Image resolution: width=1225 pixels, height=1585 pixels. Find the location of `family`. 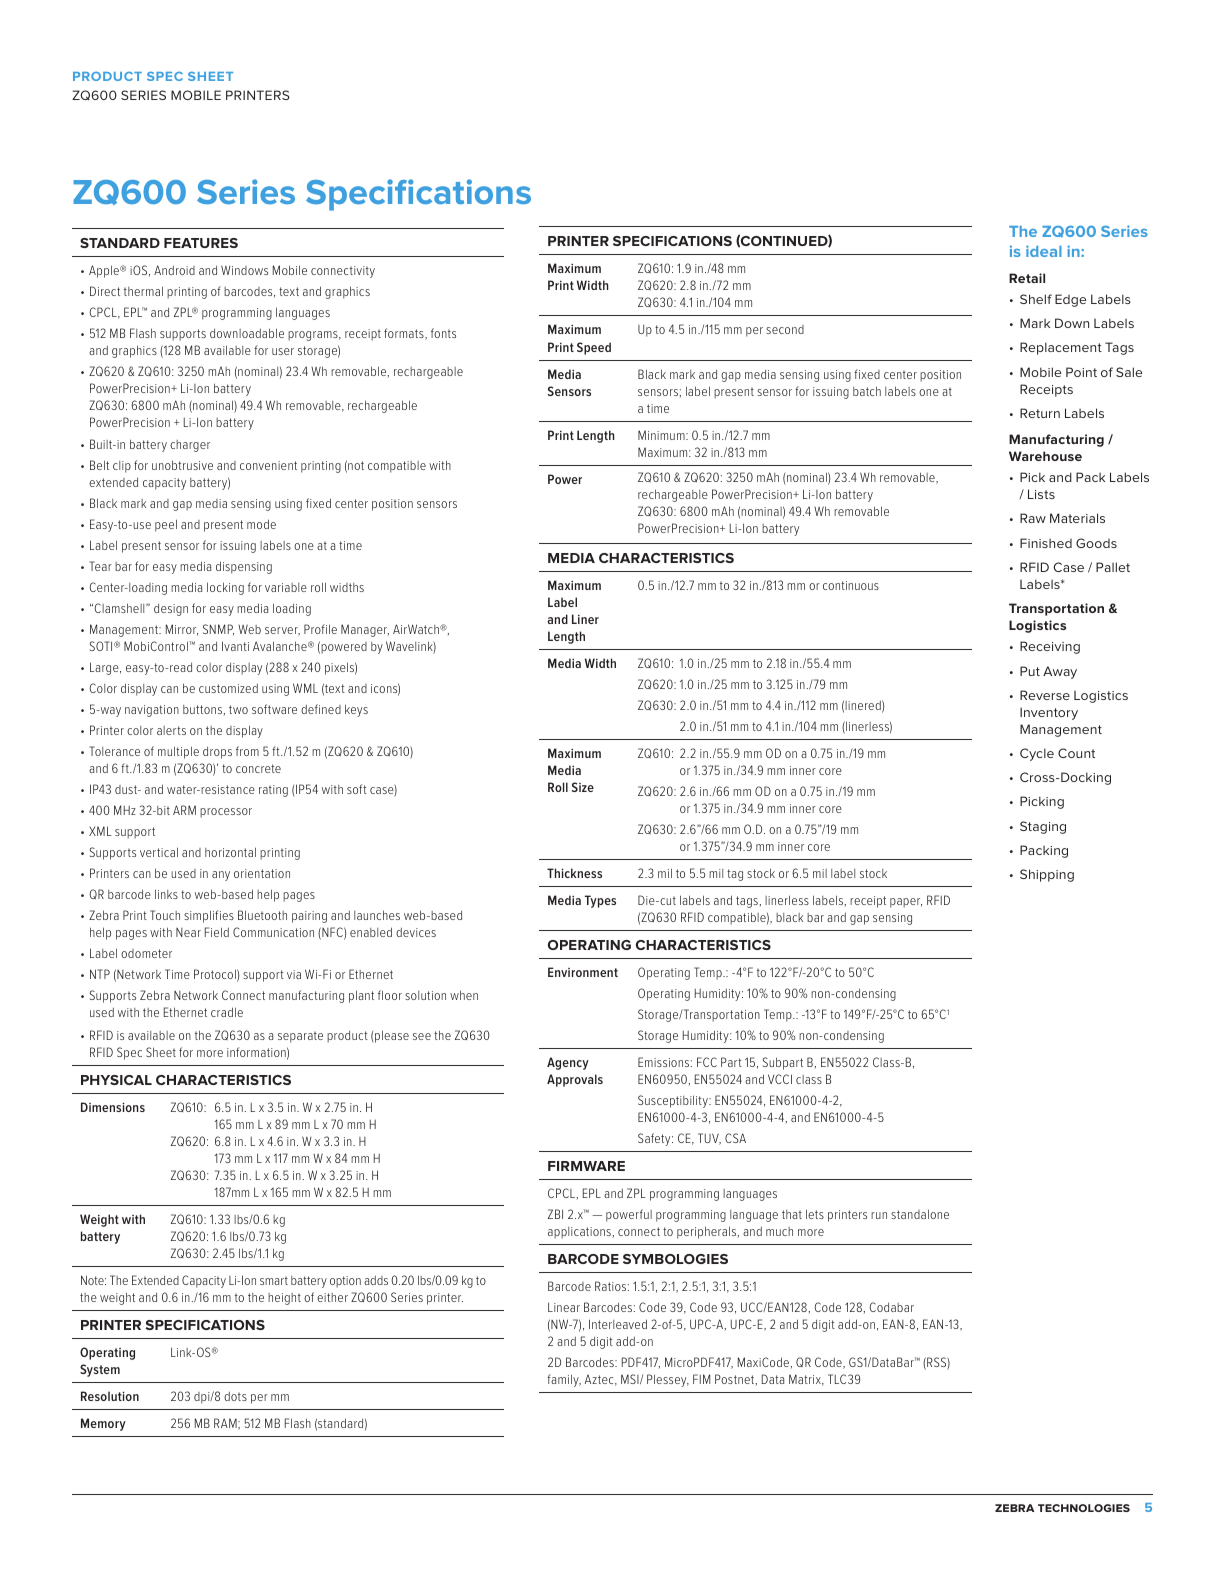

family is located at coordinates (564, 1380).
